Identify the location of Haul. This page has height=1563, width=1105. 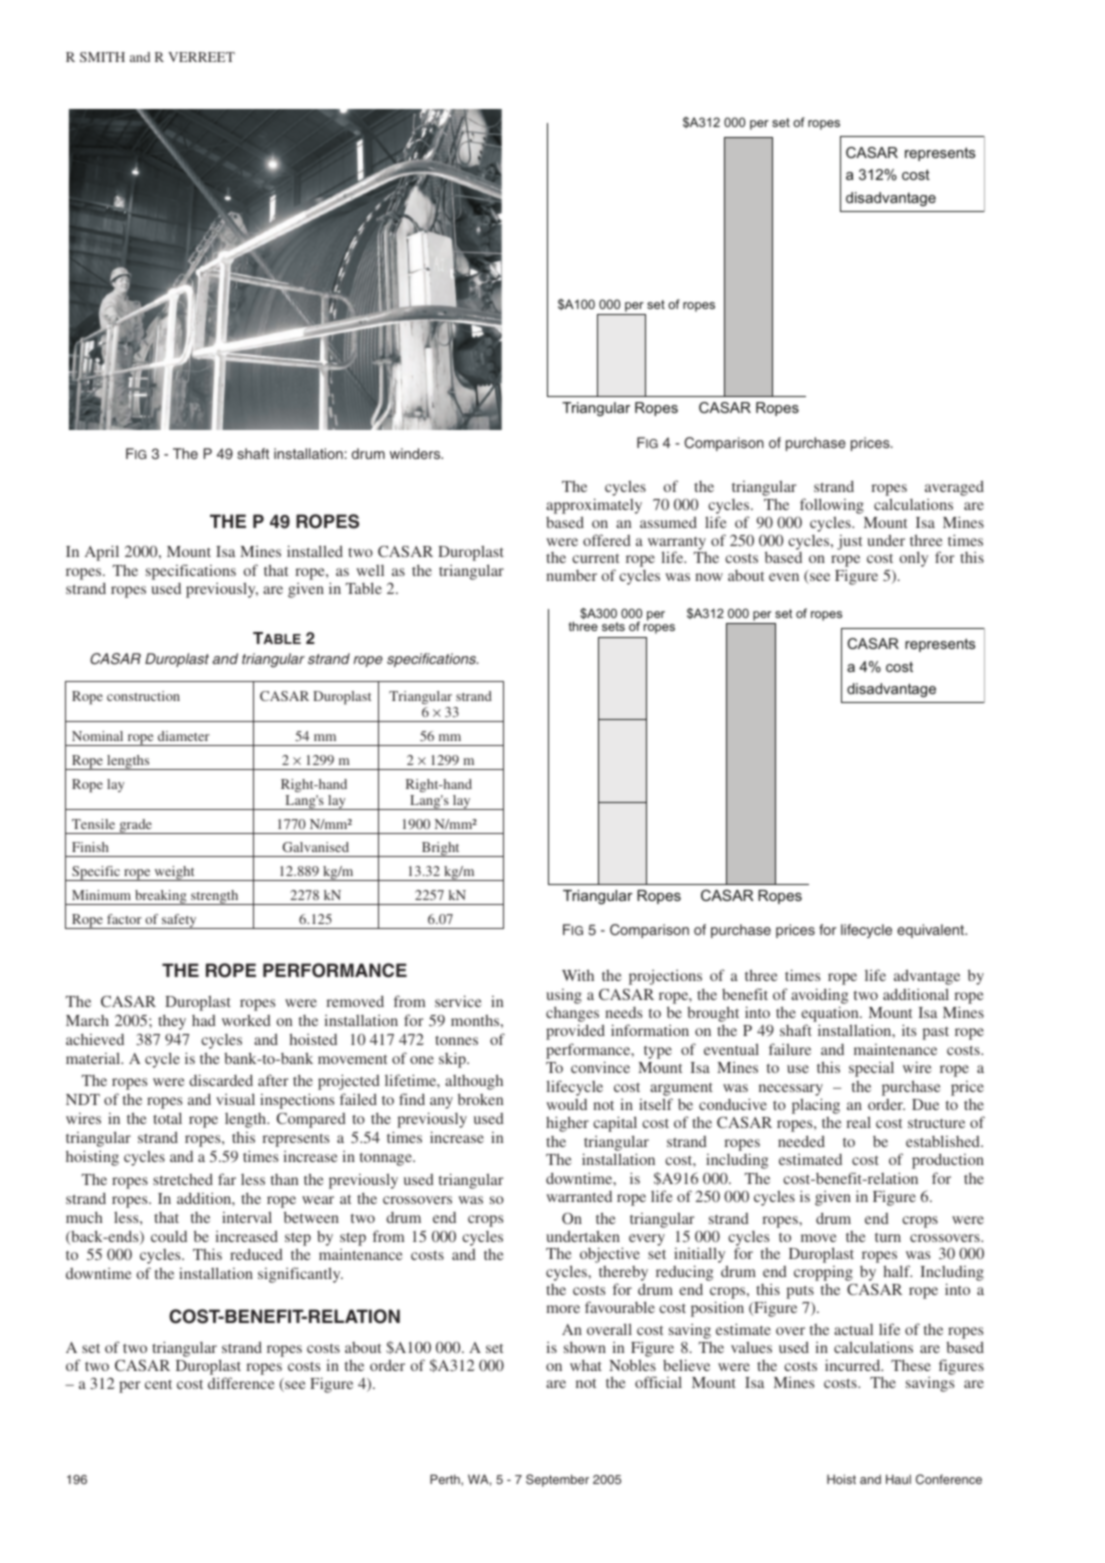
(898, 1479).
